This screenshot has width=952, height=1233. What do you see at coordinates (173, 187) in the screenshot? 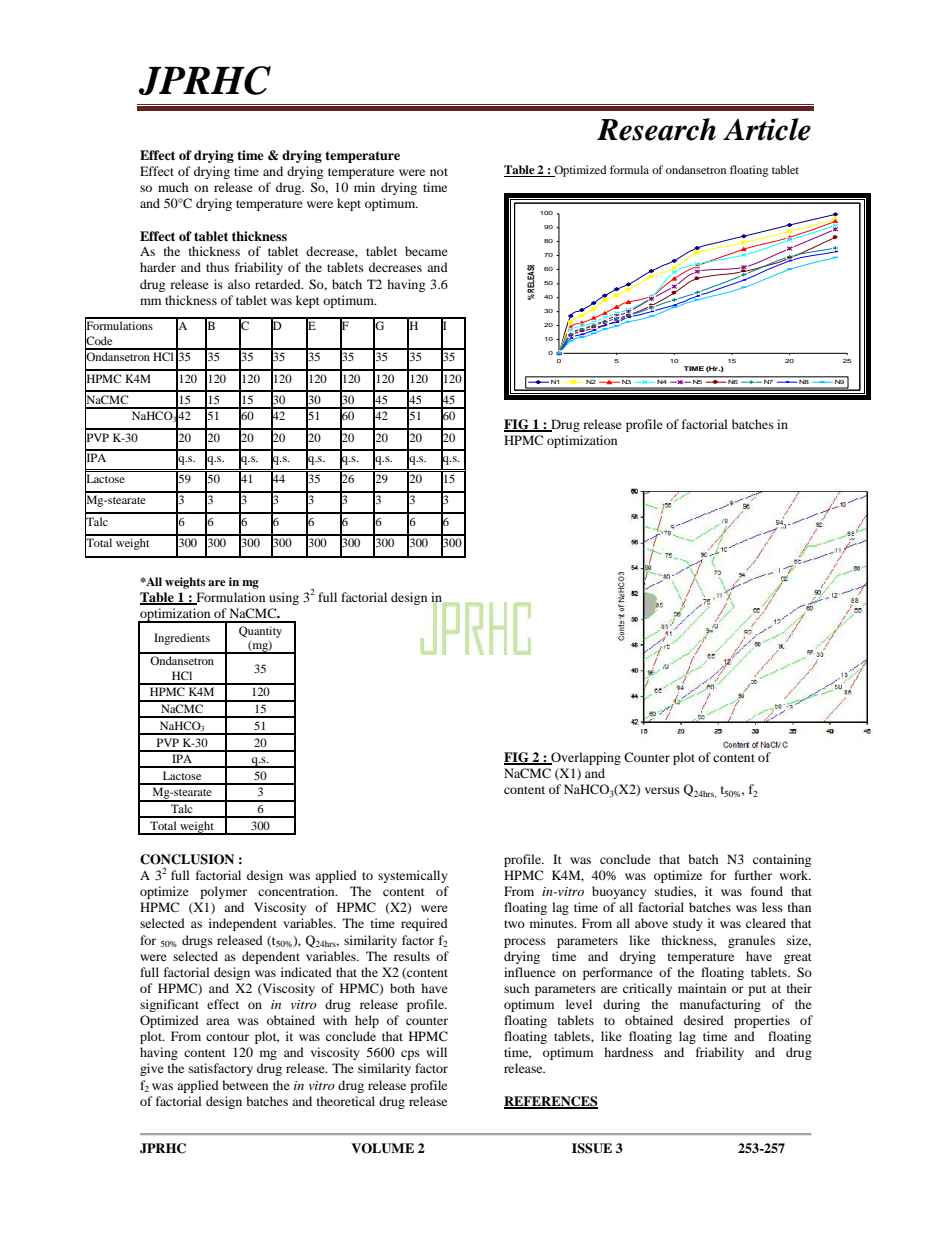
I see `much` at bounding box center [173, 187].
